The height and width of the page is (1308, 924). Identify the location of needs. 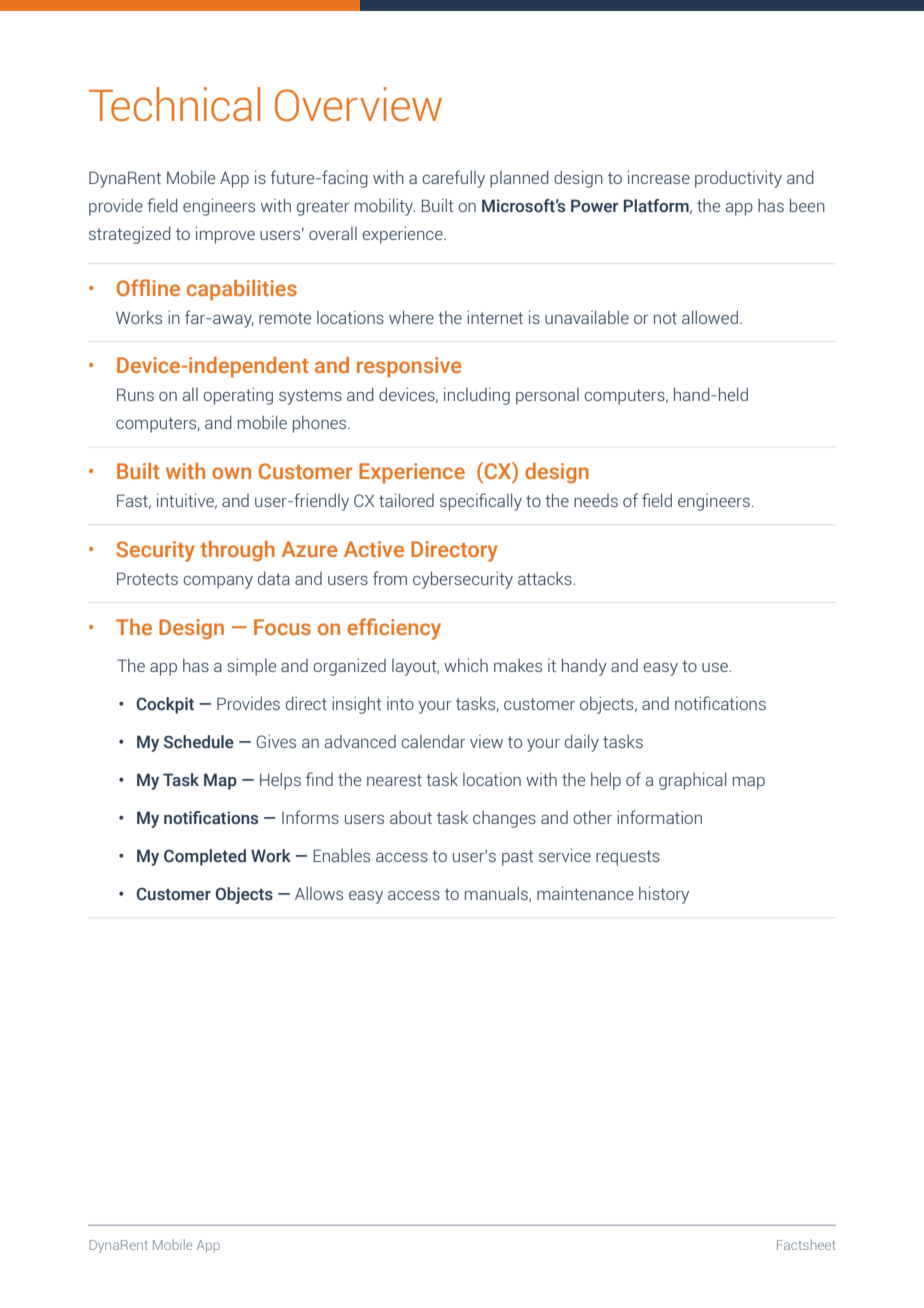
(596, 500).
